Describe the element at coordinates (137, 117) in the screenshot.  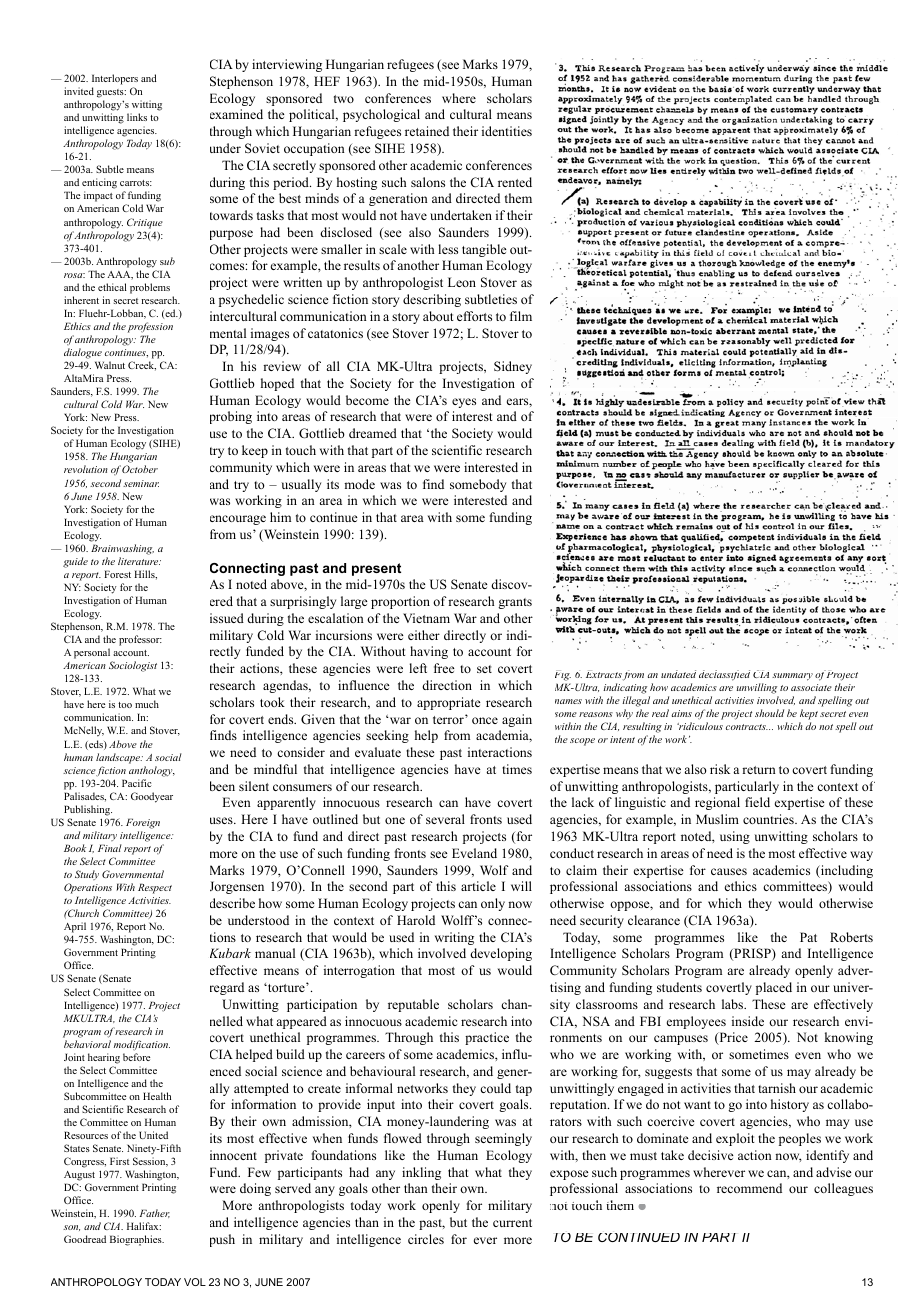
I see `links` at that location.
